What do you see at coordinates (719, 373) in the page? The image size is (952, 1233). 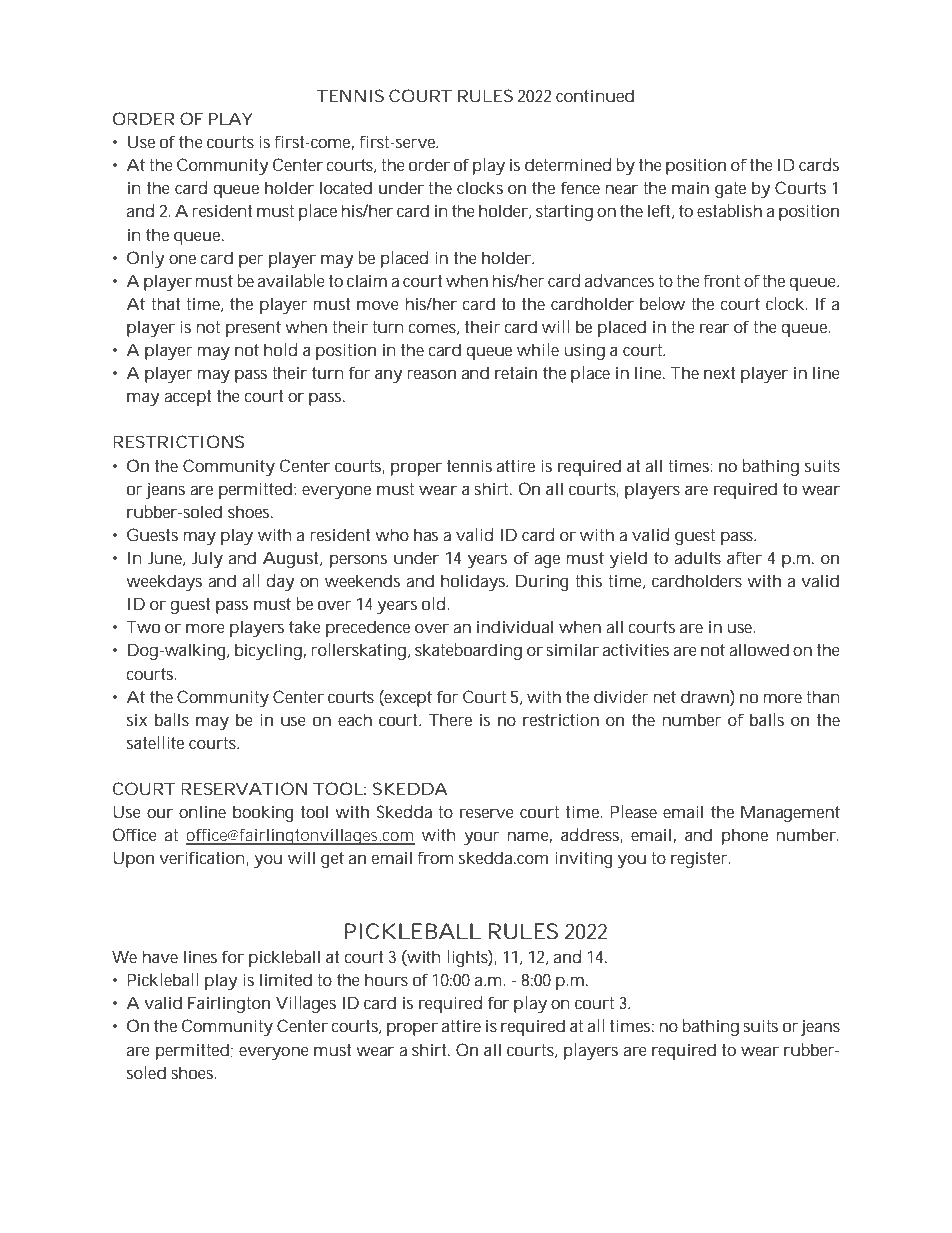 I see `next` at bounding box center [719, 373].
